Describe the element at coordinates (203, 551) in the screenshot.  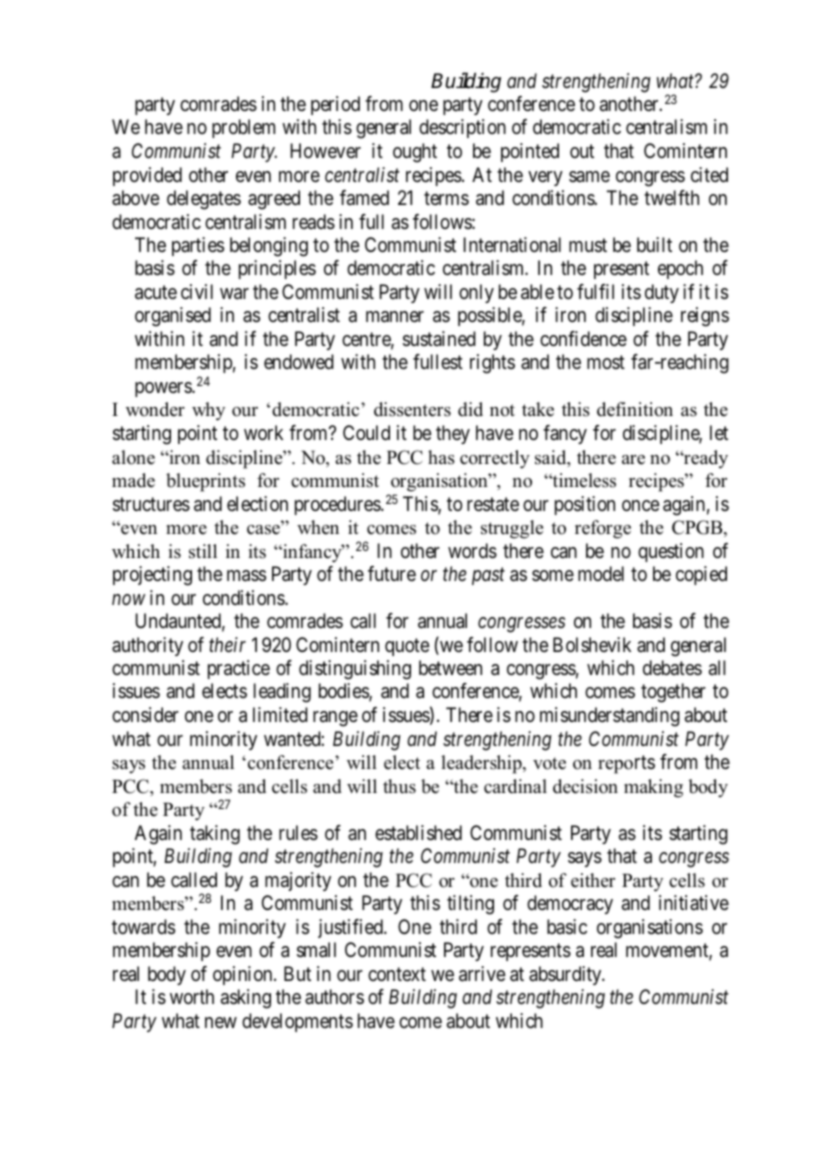
I see `still` at that location.
